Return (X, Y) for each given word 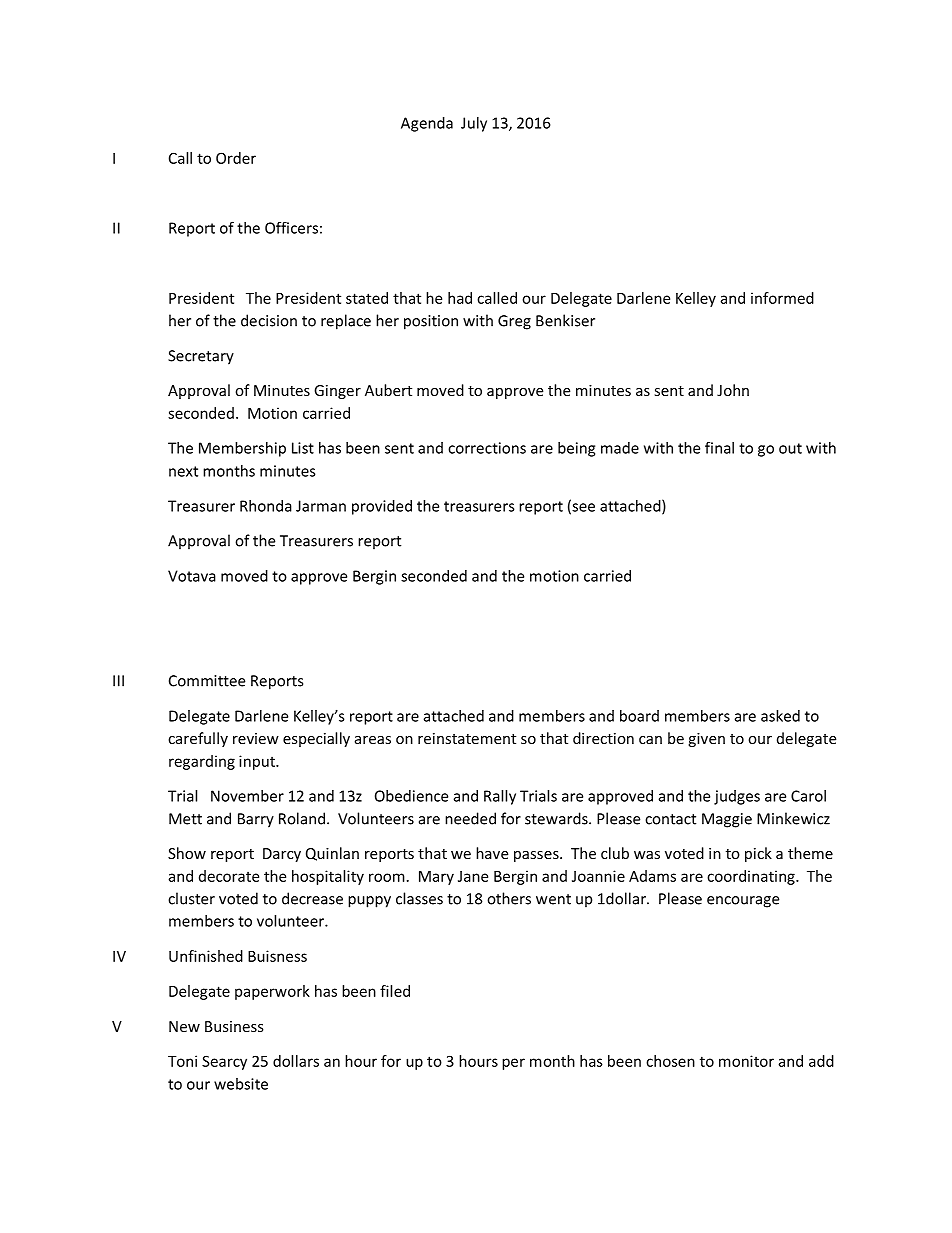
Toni (182, 1061)
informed (782, 298)
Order (236, 158)
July (474, 124)
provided (382, 507)
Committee (207, 681)
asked (780, 716)
